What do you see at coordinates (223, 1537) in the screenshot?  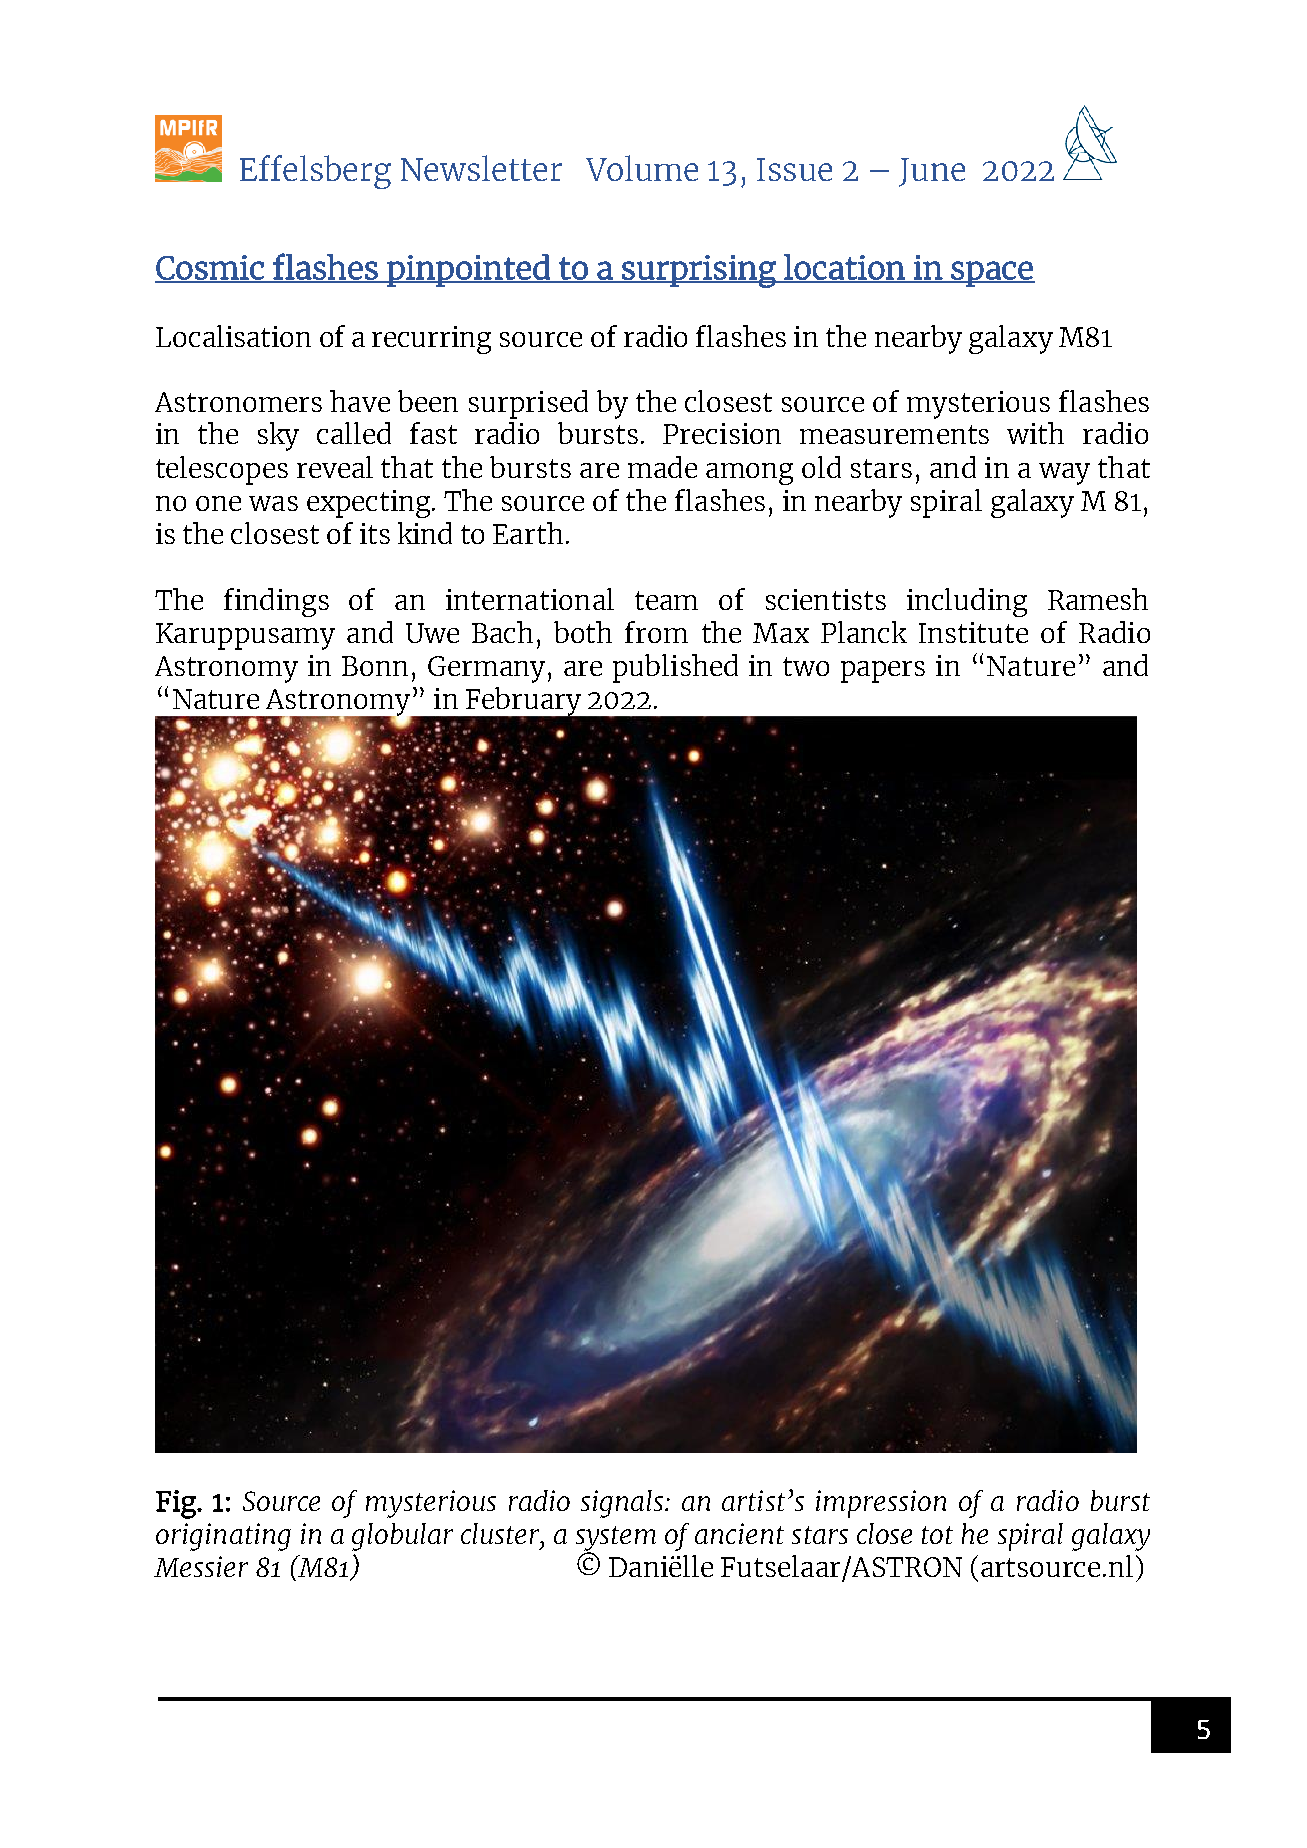 I see `originating` at bounding box center [223, 1537].
